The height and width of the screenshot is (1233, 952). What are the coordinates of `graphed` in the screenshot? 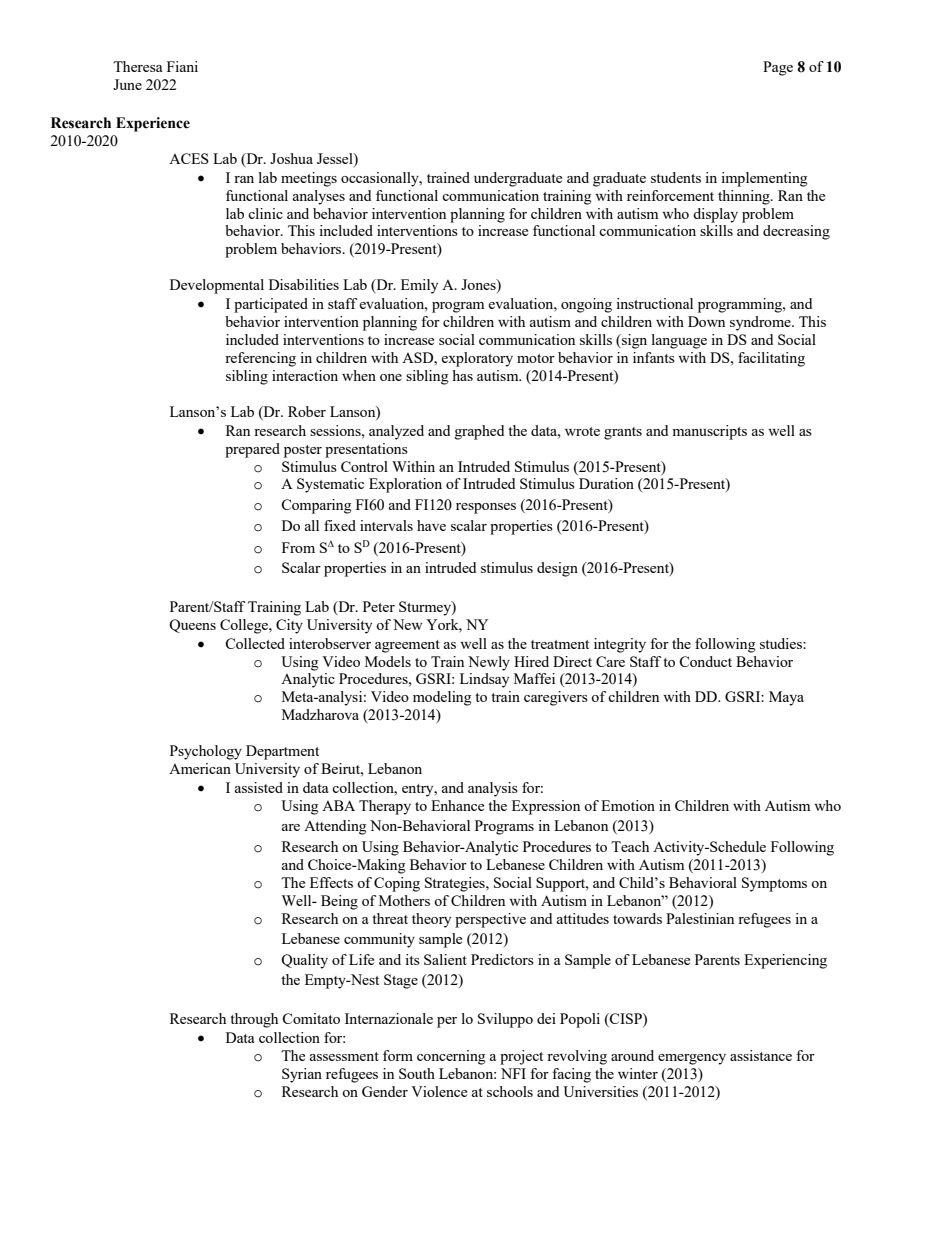 It's located at (479, 432).
